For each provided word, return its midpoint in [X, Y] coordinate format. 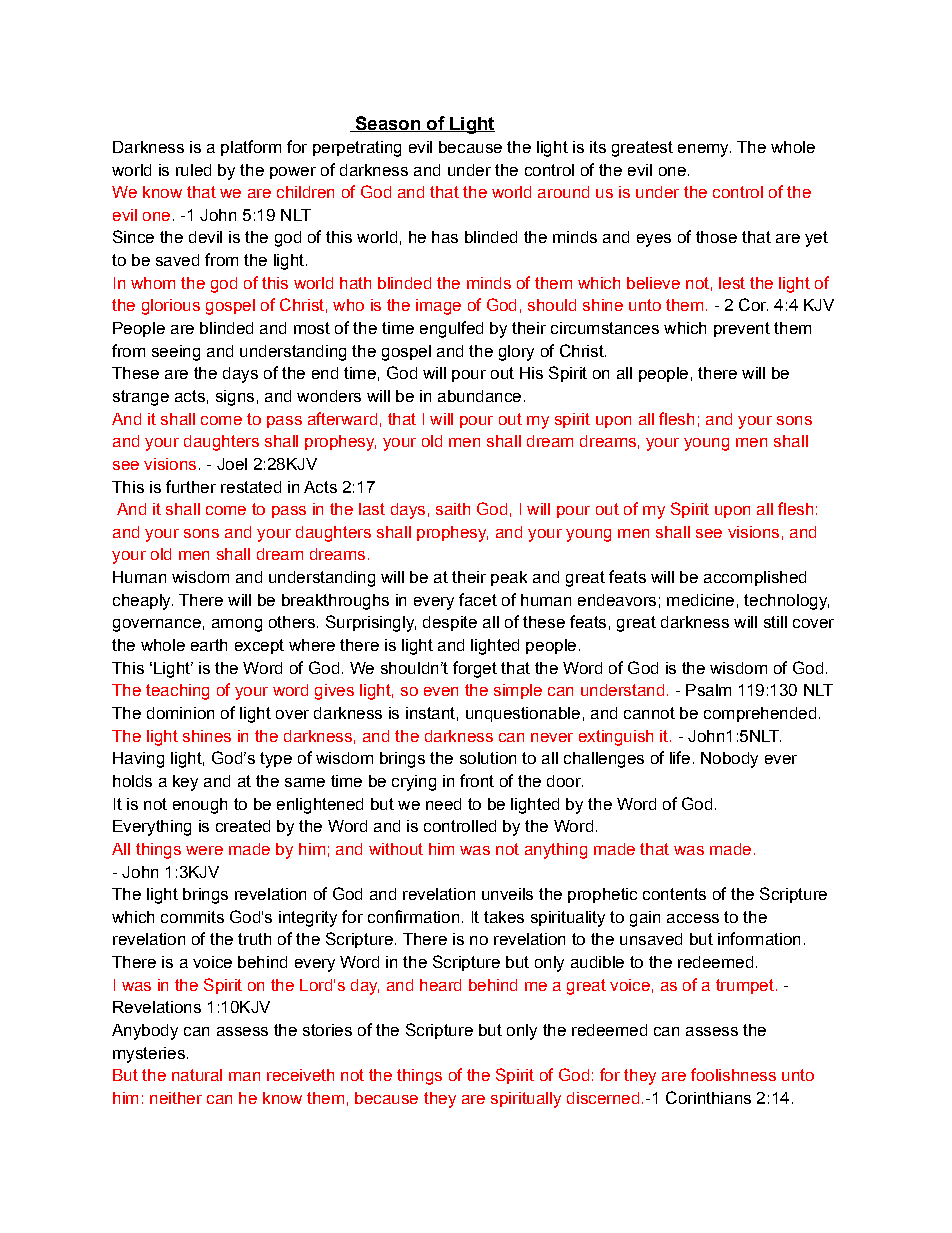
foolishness [733, 1074]
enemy [704, 150]
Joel [232, 464]
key [185, 783]
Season [387, 124]
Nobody [729, 760]
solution [488, 758]
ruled [193, 170]
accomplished [755, 578]
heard [440, 985]
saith [453, 509]
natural [197, 1075]
